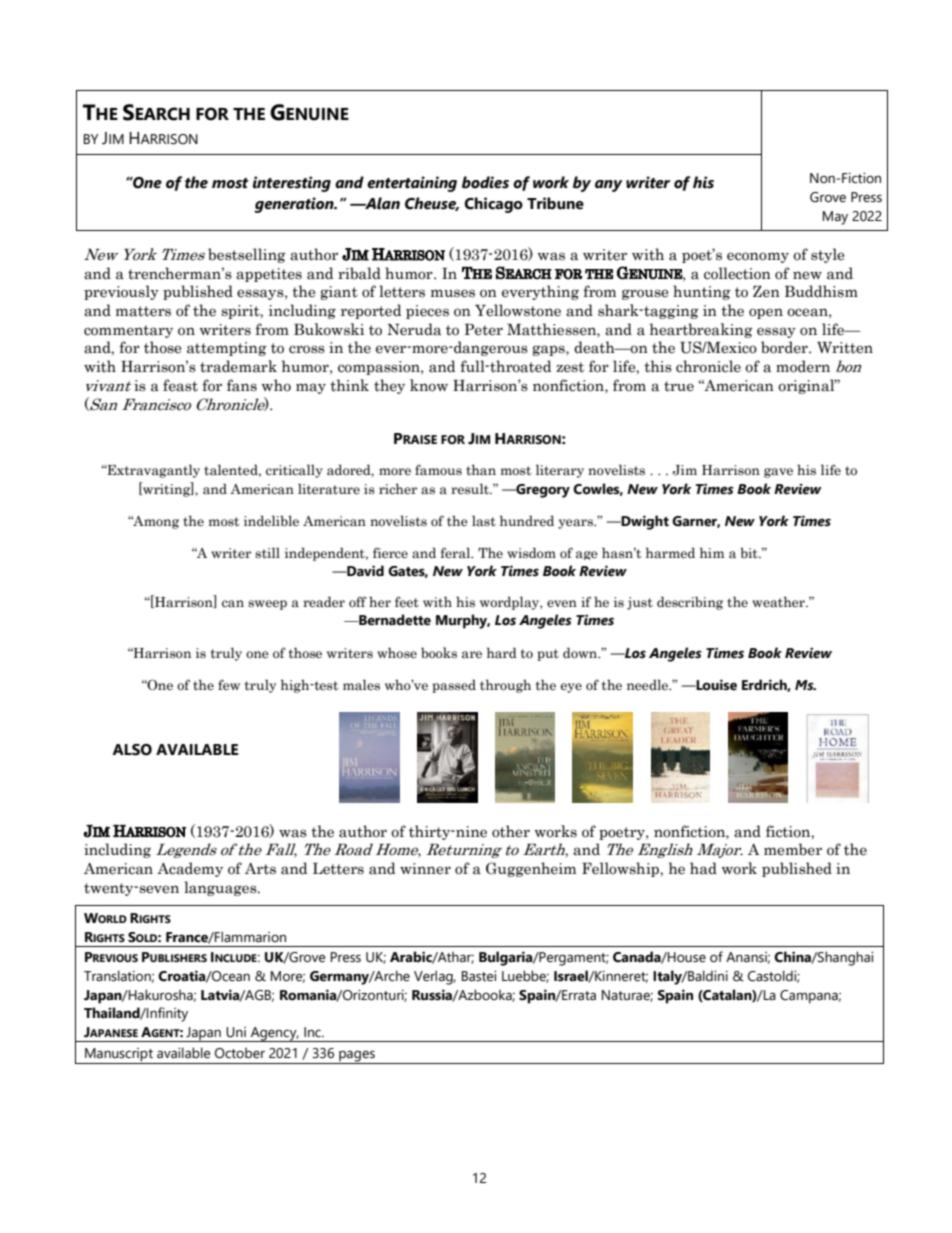  What do you see at coordinates (247, 255) in the image?
I see `bestselling` at bounding box center [247, 255].
